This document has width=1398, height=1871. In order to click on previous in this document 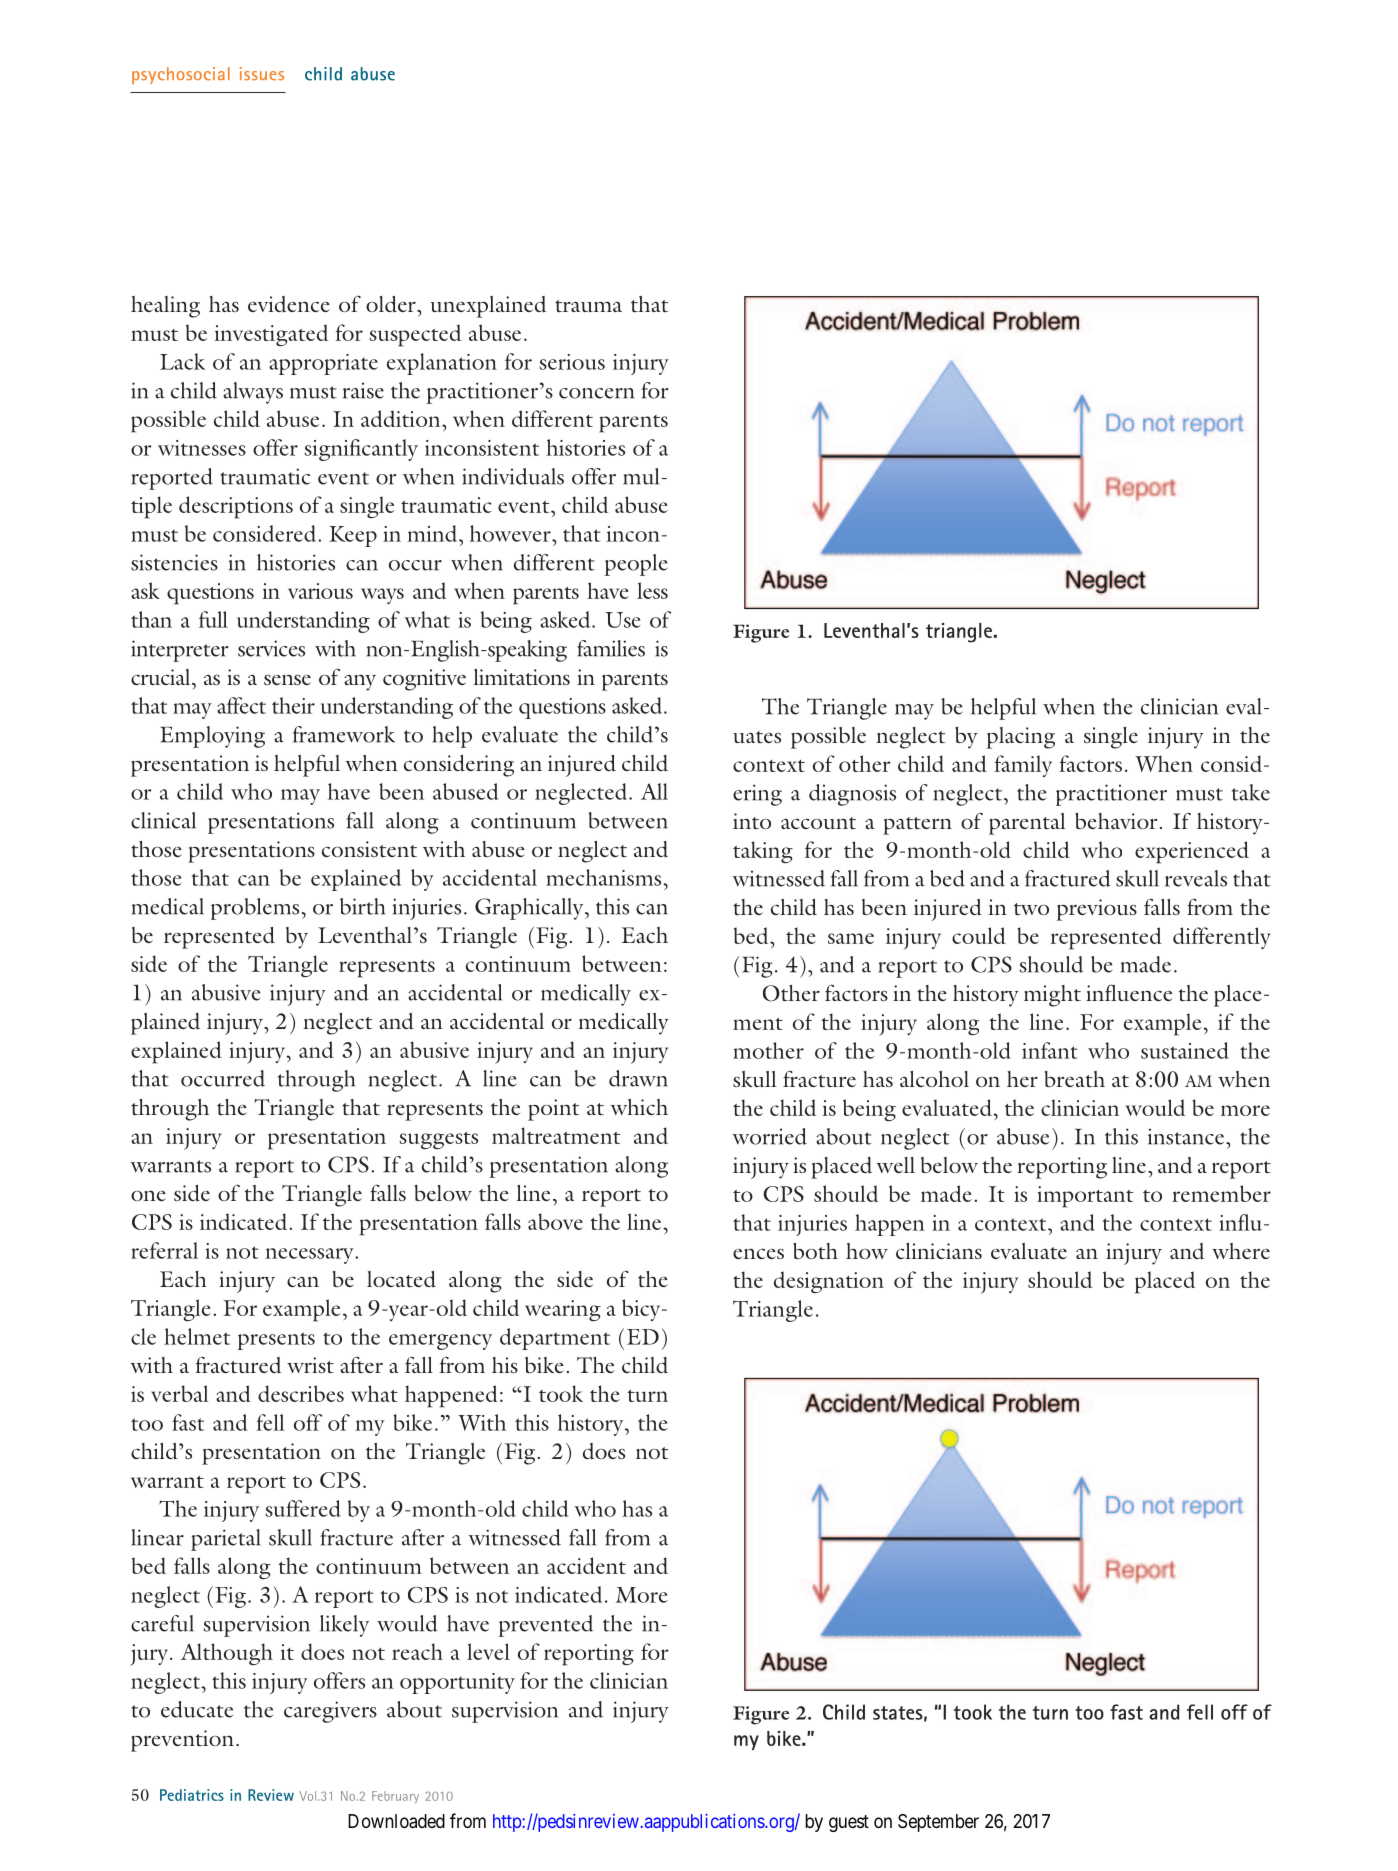, I will do `click(1097, 910)`.
